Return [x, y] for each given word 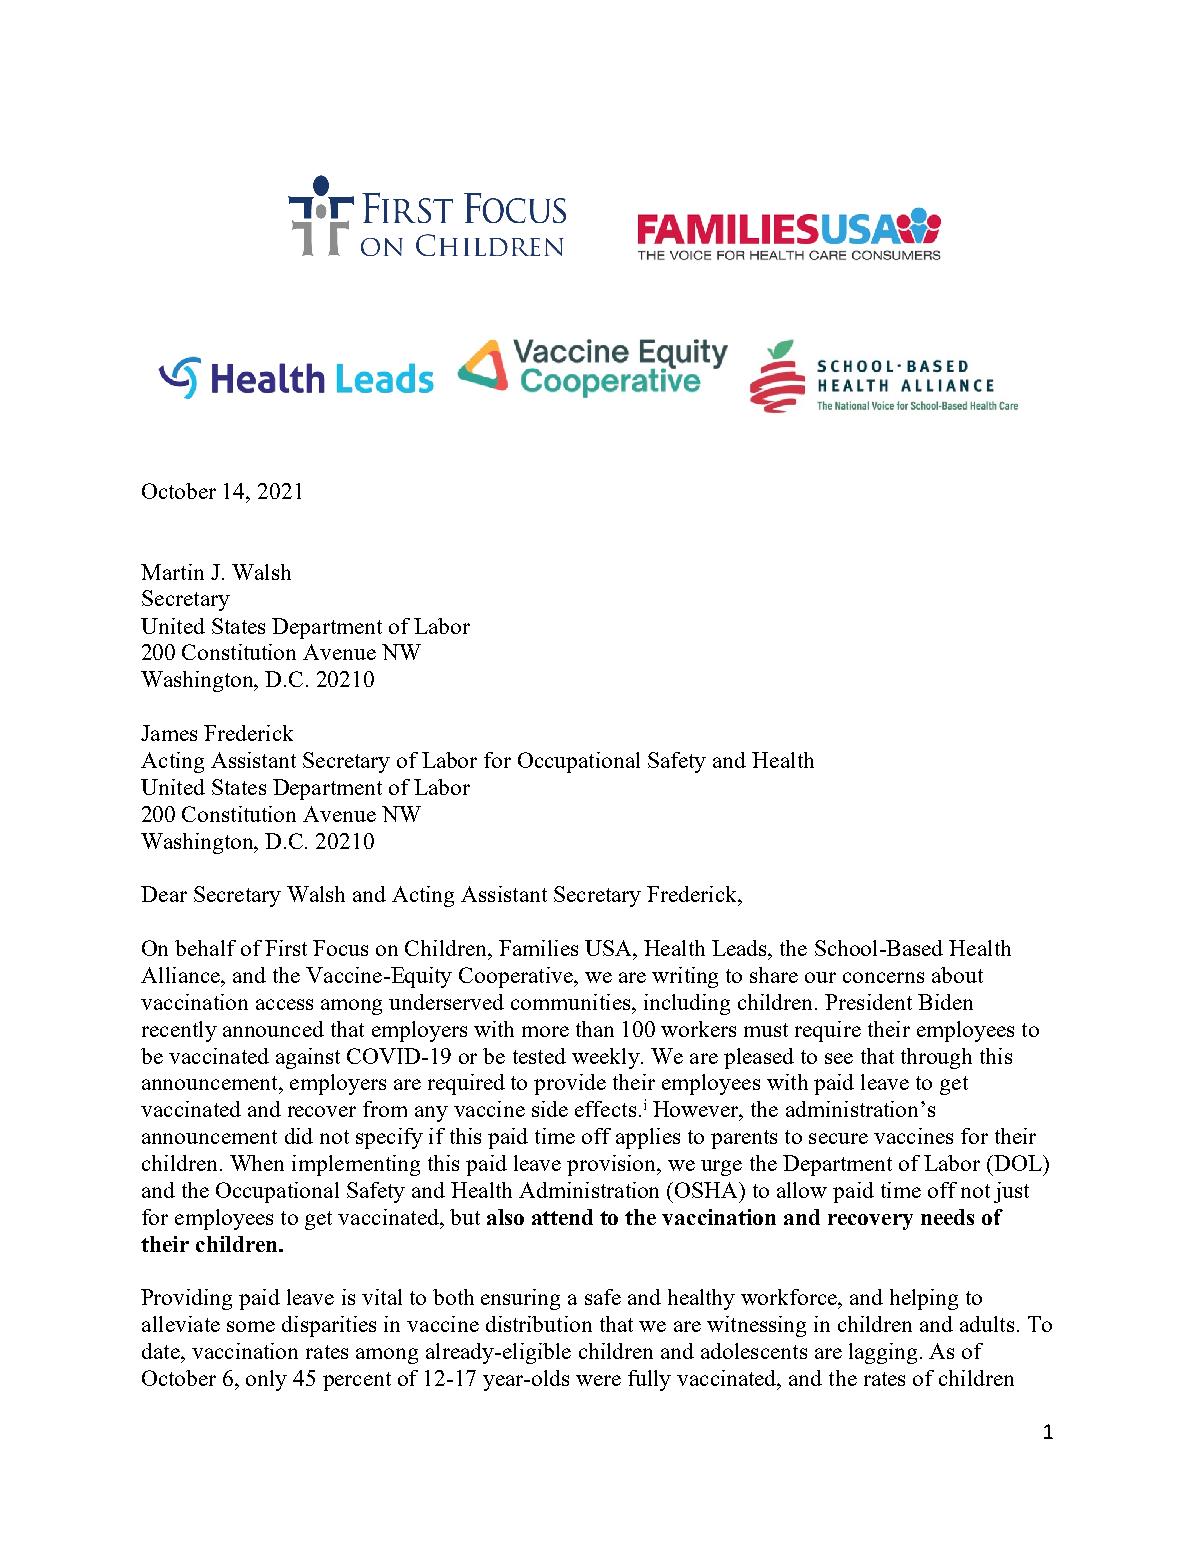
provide [570, 1084]
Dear [164, 894]
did [299, 1136]
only [266, 1380]
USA [609, 948]
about [957, 975]
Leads [740, 948]
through [936, 1058]
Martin [172, 572]
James [169, 733]
